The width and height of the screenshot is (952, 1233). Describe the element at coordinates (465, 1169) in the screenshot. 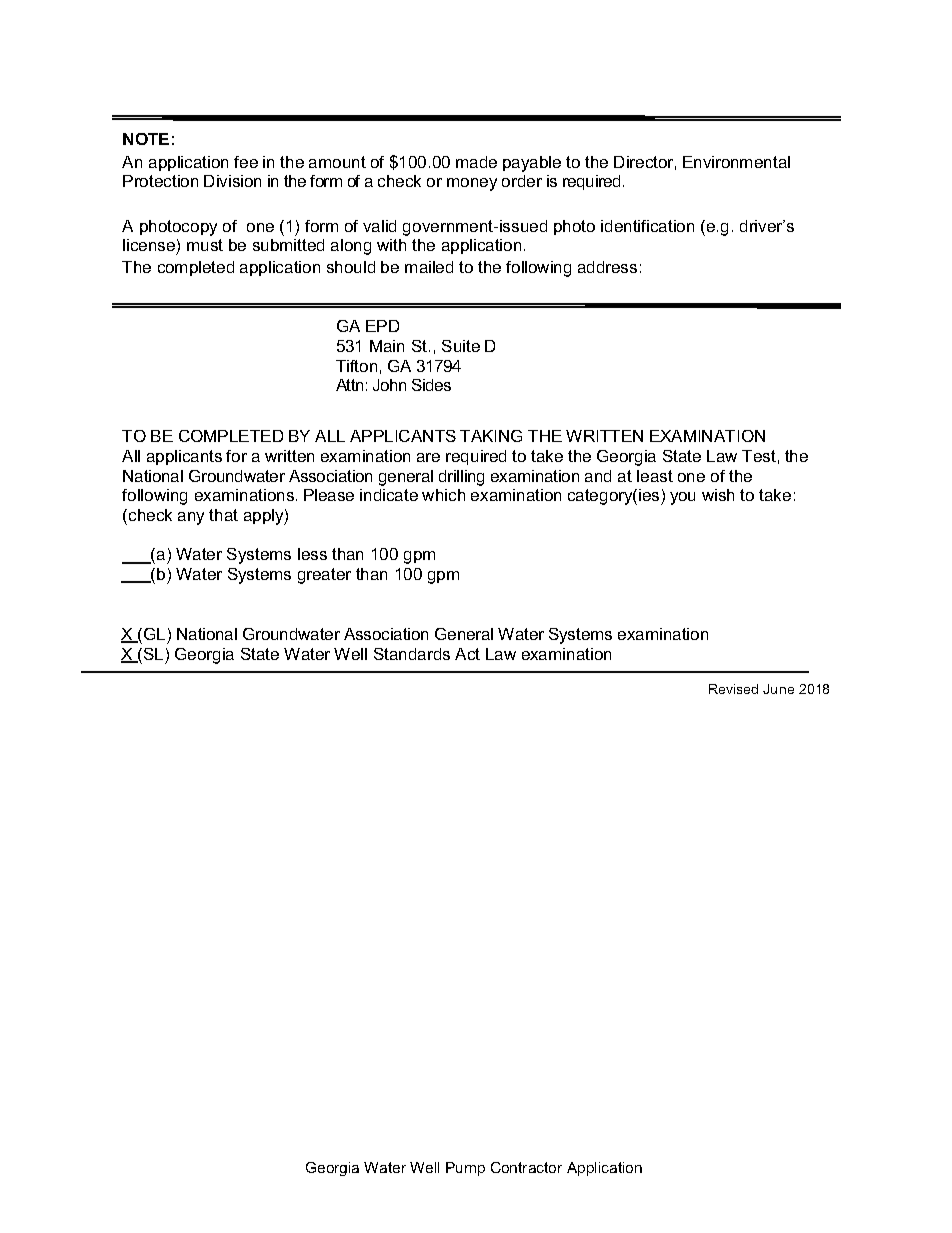

I see `Pump` at that location.
